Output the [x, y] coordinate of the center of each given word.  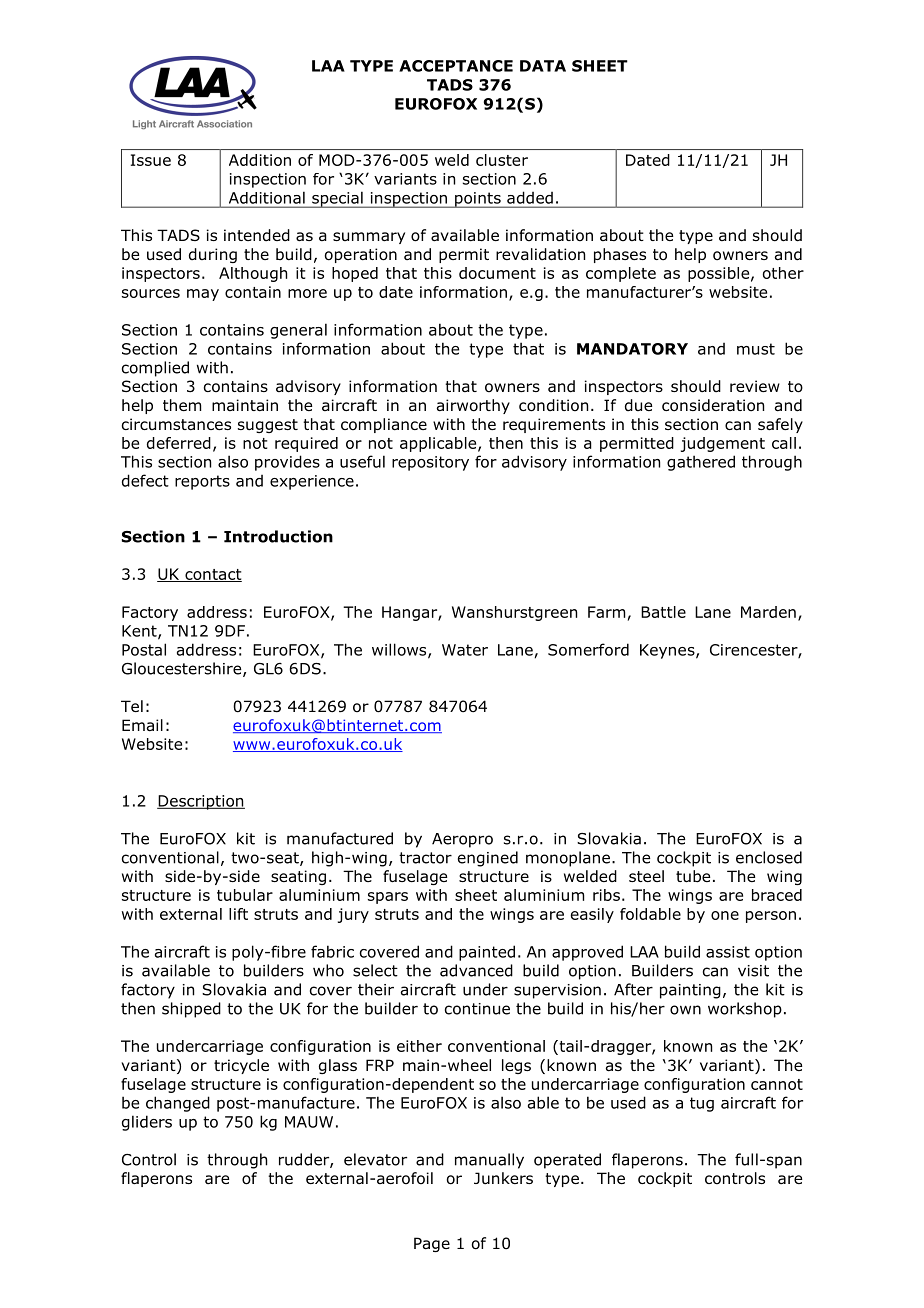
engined [488, 859]
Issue [151, 160]
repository [430, 463]
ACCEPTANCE [456, 66]
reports [202, 482]
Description [201, 802]
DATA [543, 66]
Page [432, 1244]
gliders [147, 1123]
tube [693, 876]
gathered [701, 463]
